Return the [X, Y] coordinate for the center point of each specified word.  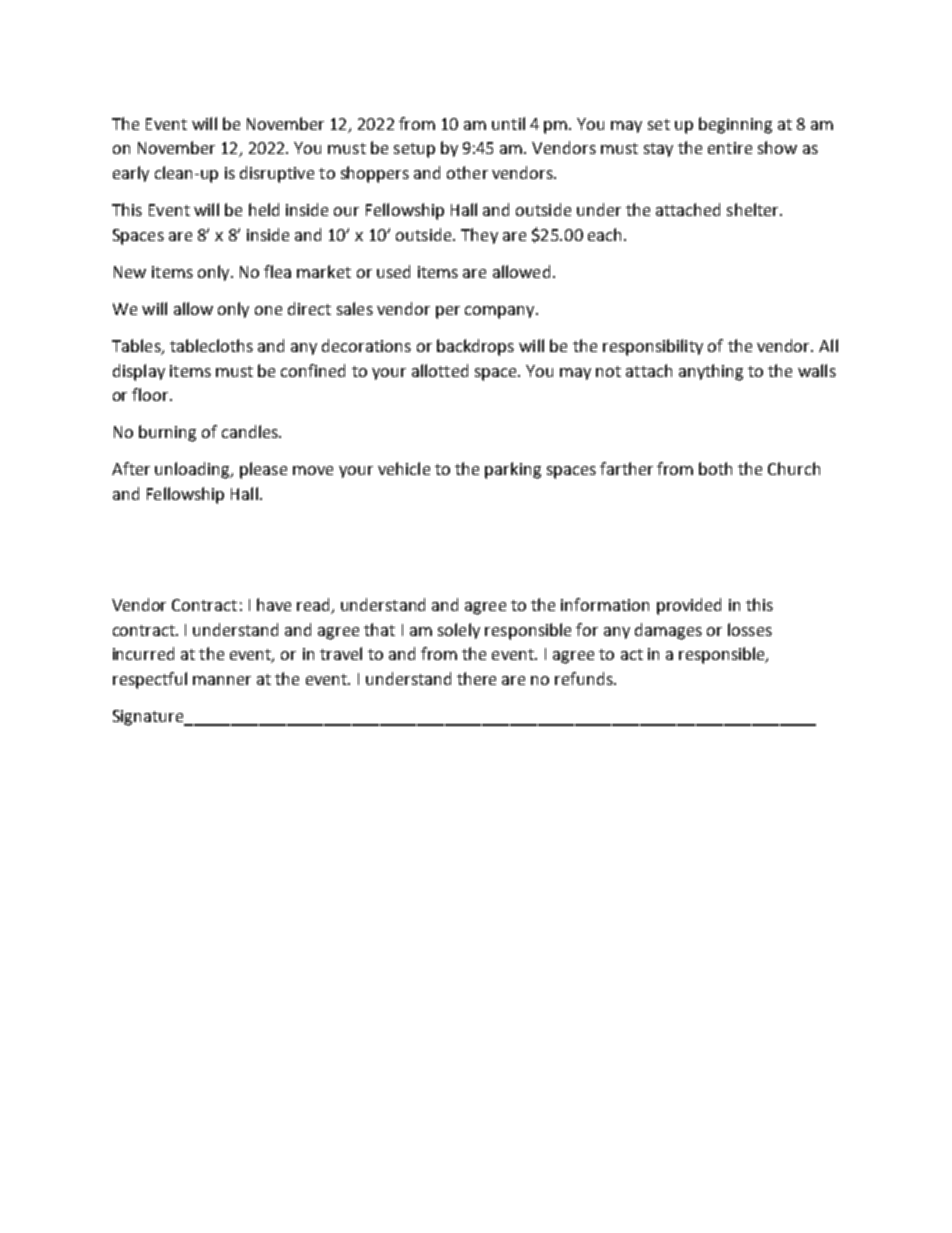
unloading [193, 470]
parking [513, 470]
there [476, 678]
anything [711, 372]
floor [151, 394]
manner [222, 680]
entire [730, 148]
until [508, 123]
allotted [440, 370]
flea [277, 271]
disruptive [277, 174]
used [393, 271]
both [715, 468]
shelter [754, 209]
